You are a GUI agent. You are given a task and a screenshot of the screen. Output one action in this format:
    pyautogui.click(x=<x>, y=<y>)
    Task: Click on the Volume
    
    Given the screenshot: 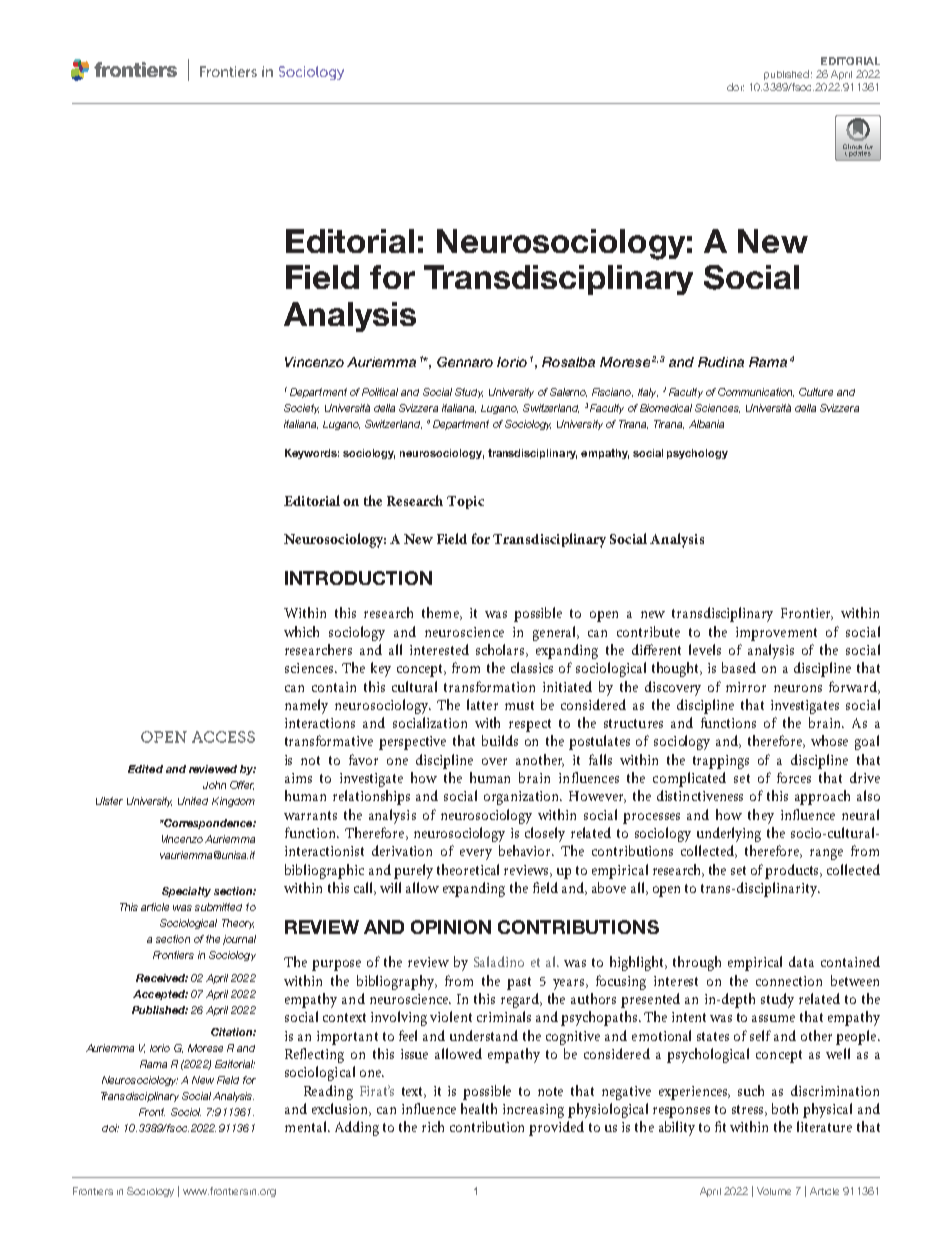 What is the action you would take?
    pyautogui.click(x=774, y=1191)
